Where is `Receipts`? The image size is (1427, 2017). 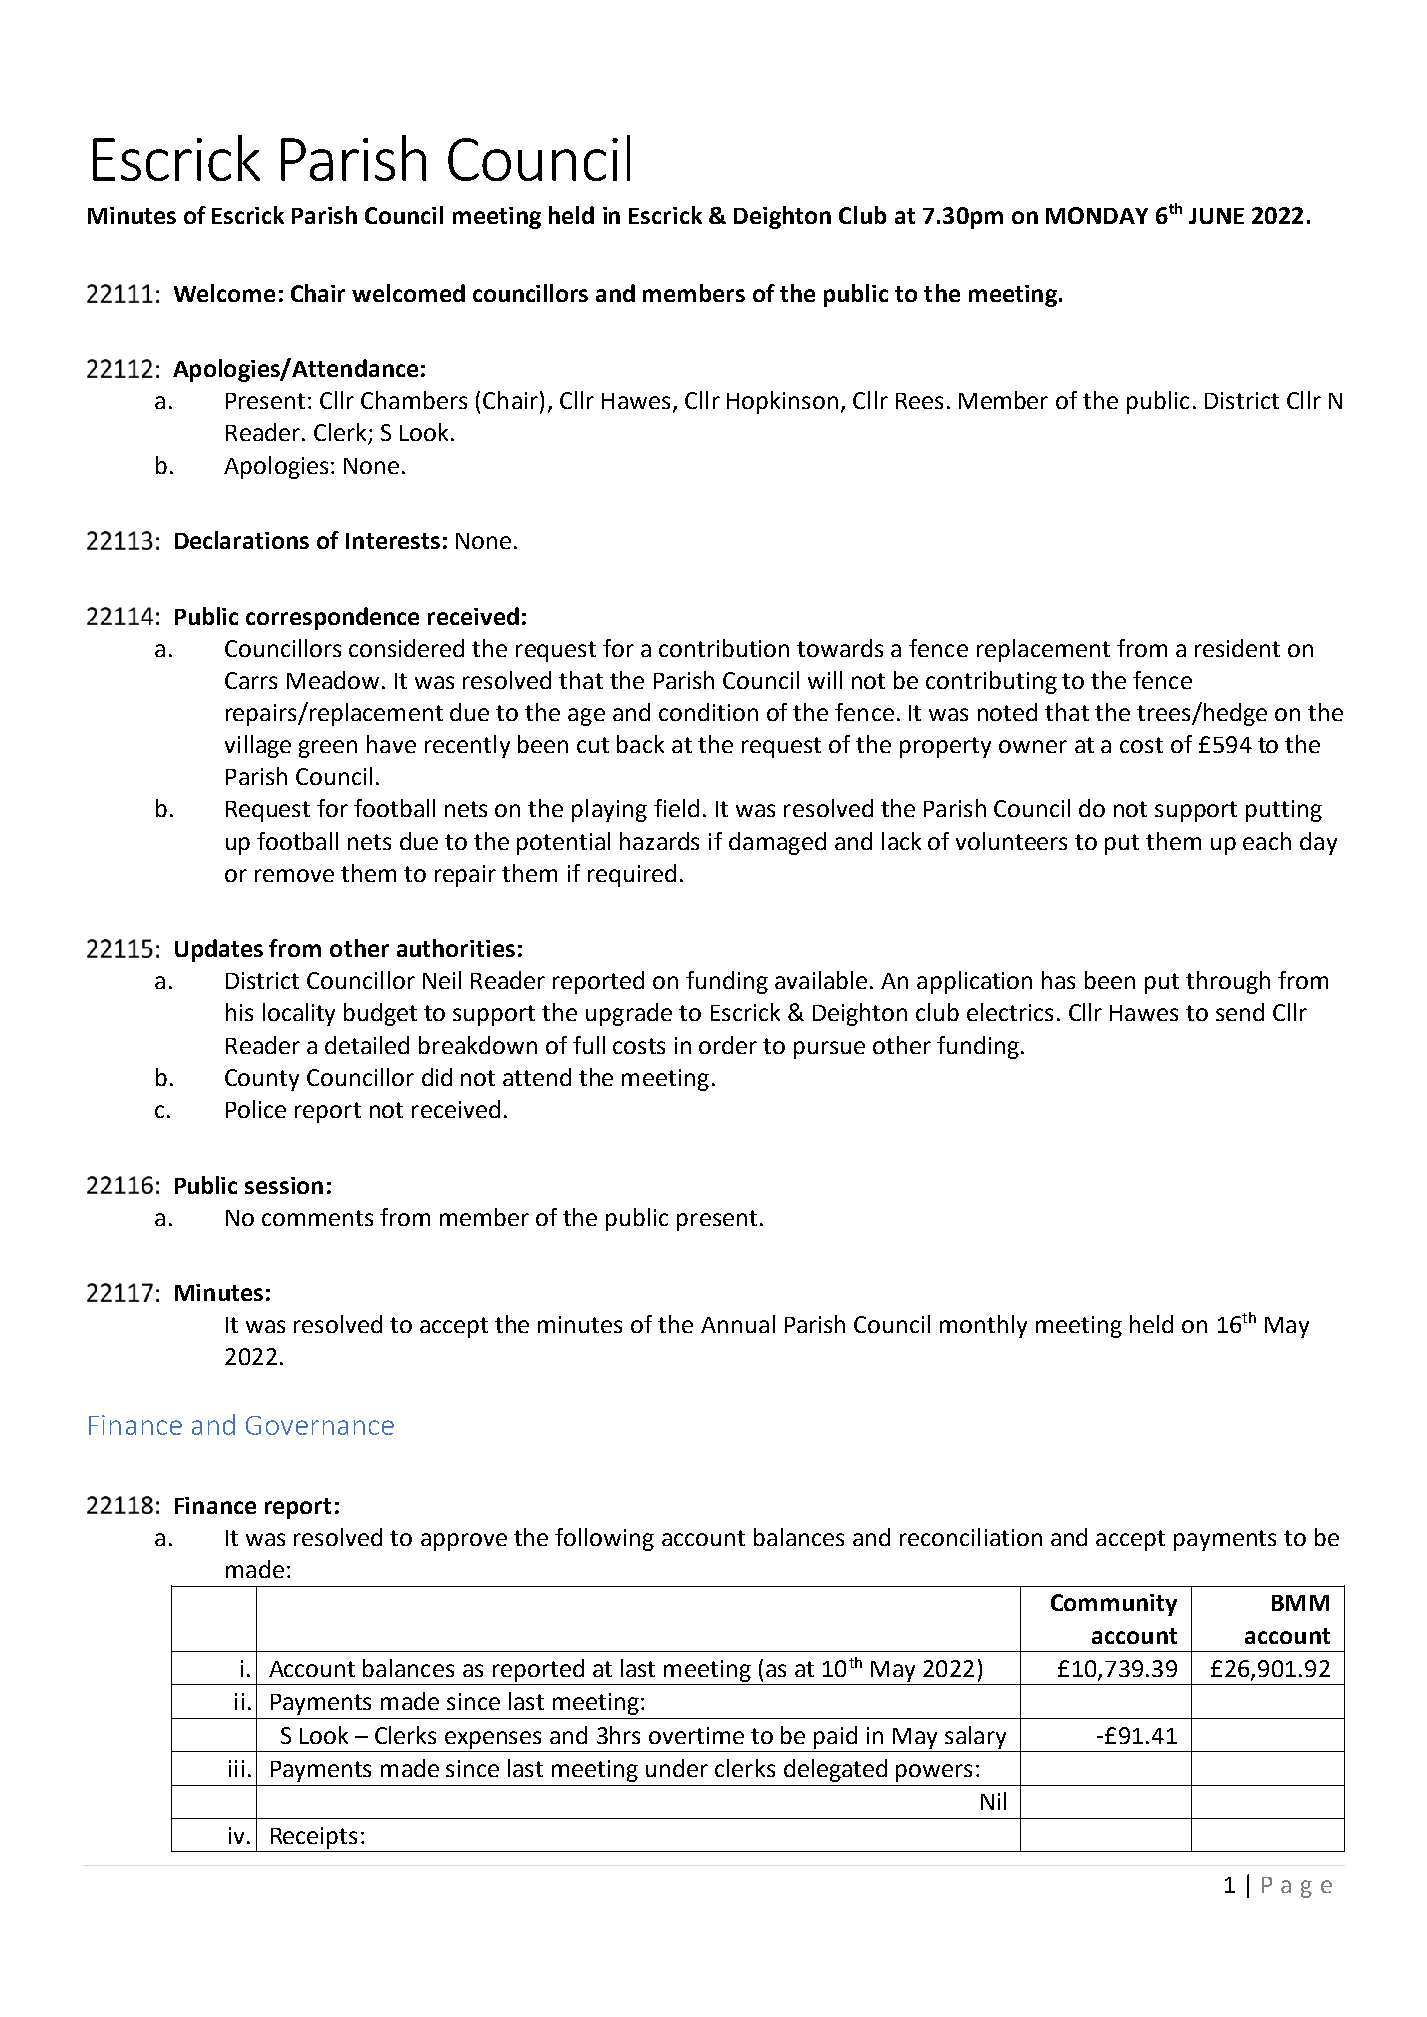 Receipts is located at coordinates (314, 1838).
